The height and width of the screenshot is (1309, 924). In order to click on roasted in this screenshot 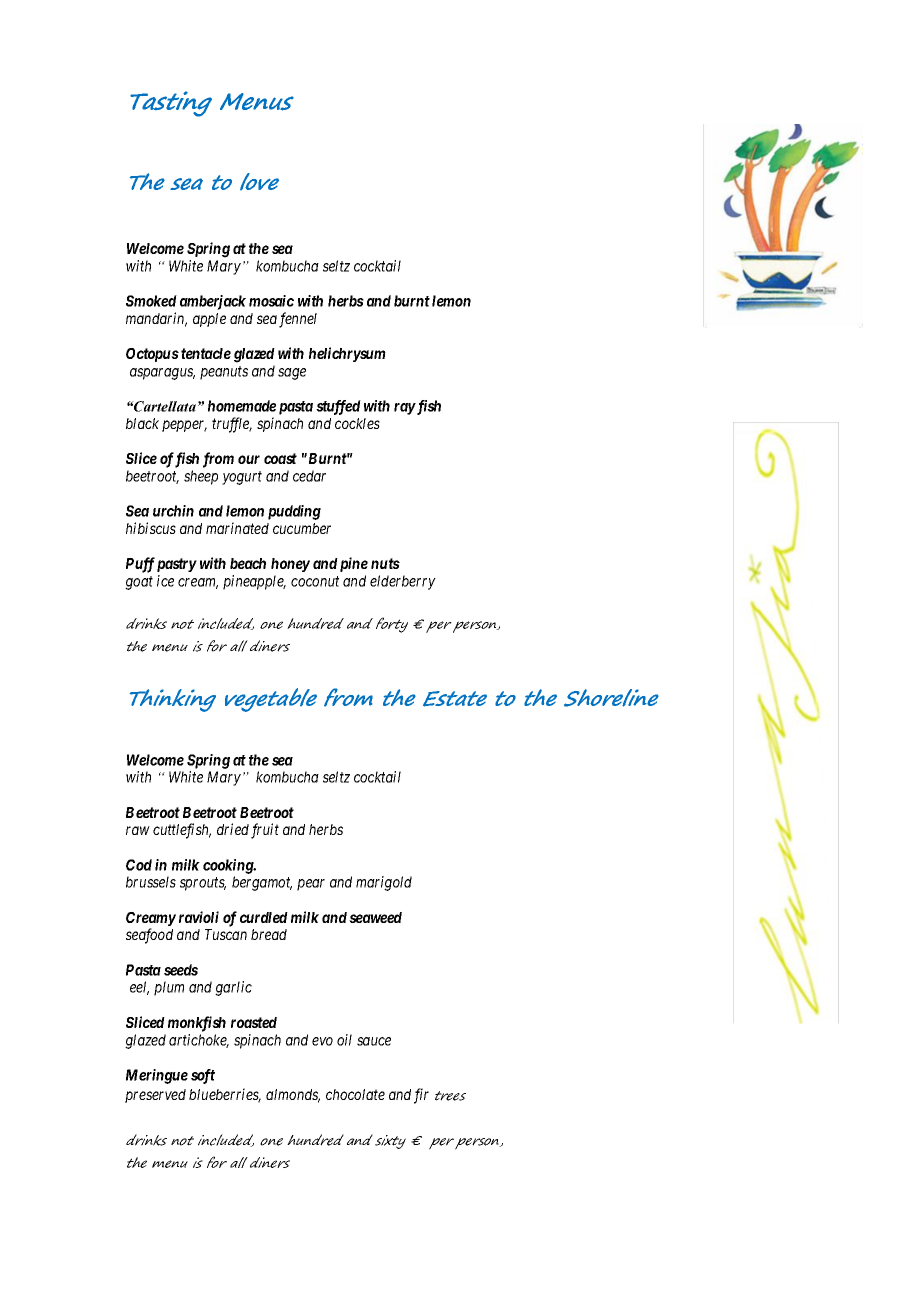, I will do `click(254, 1022)`.
